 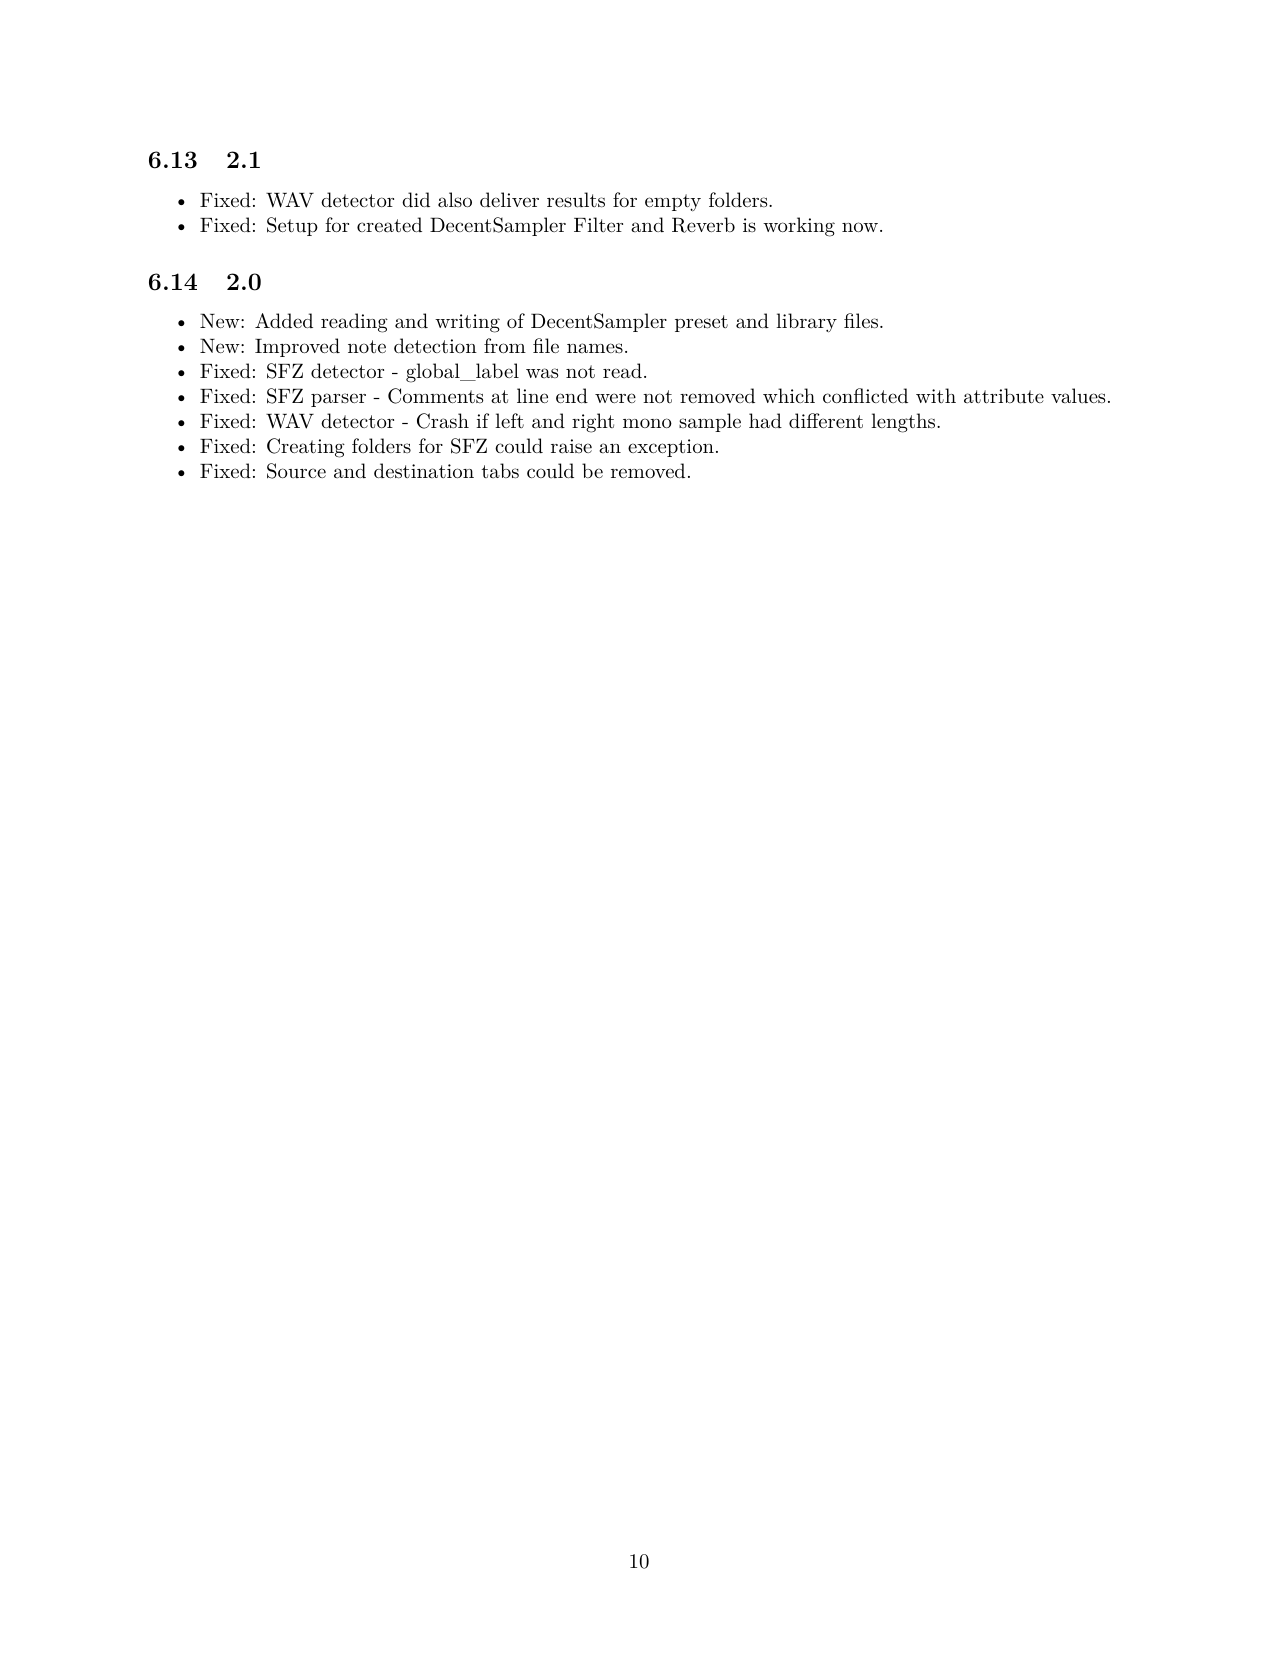 What do you see at coordinates (424, 471) in the screenshot?
I see `destination` at bounding box center [424, 471].
